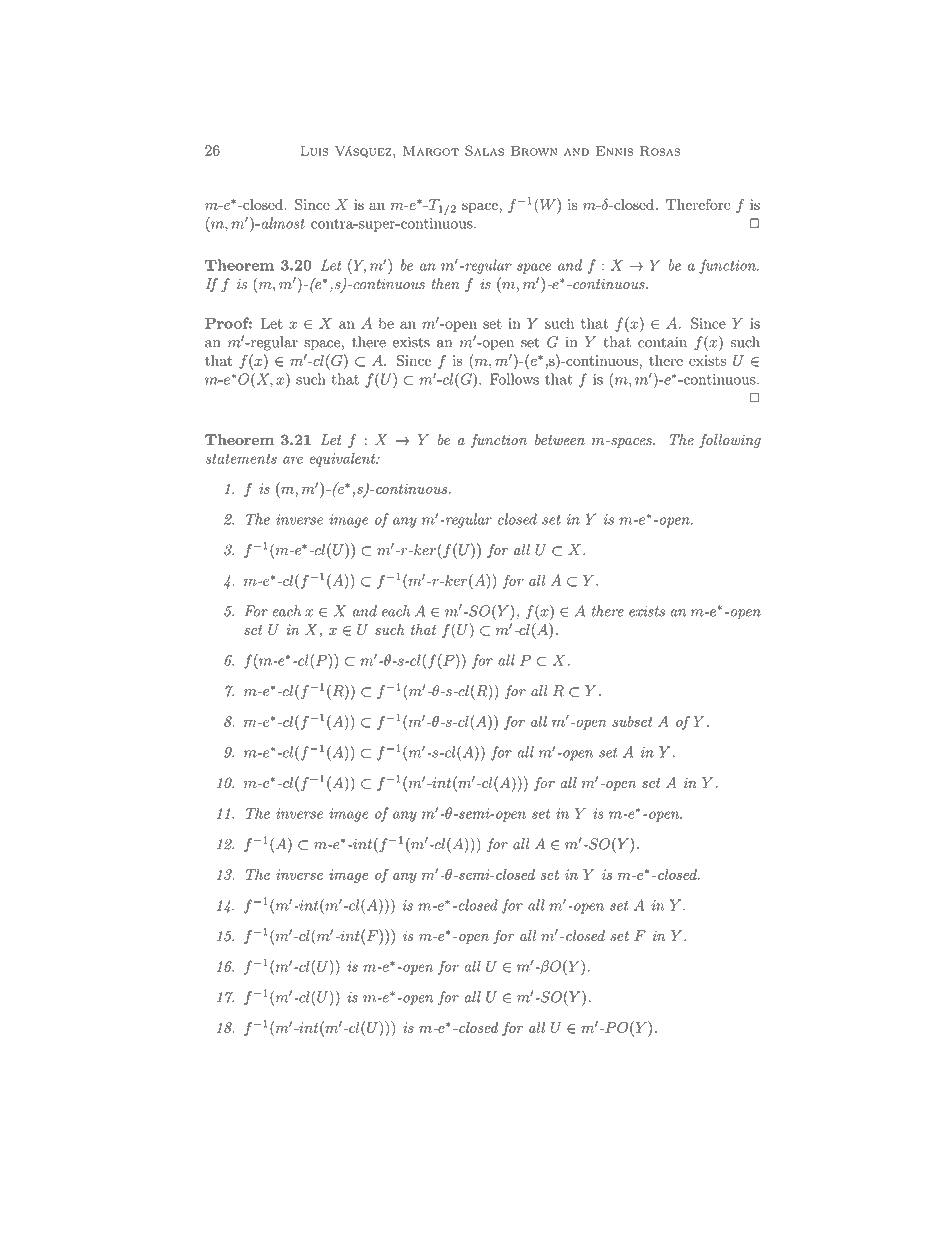 The height and width of the screenshot is (1233, 952). I want to click on Luis, so click(314, 151).
